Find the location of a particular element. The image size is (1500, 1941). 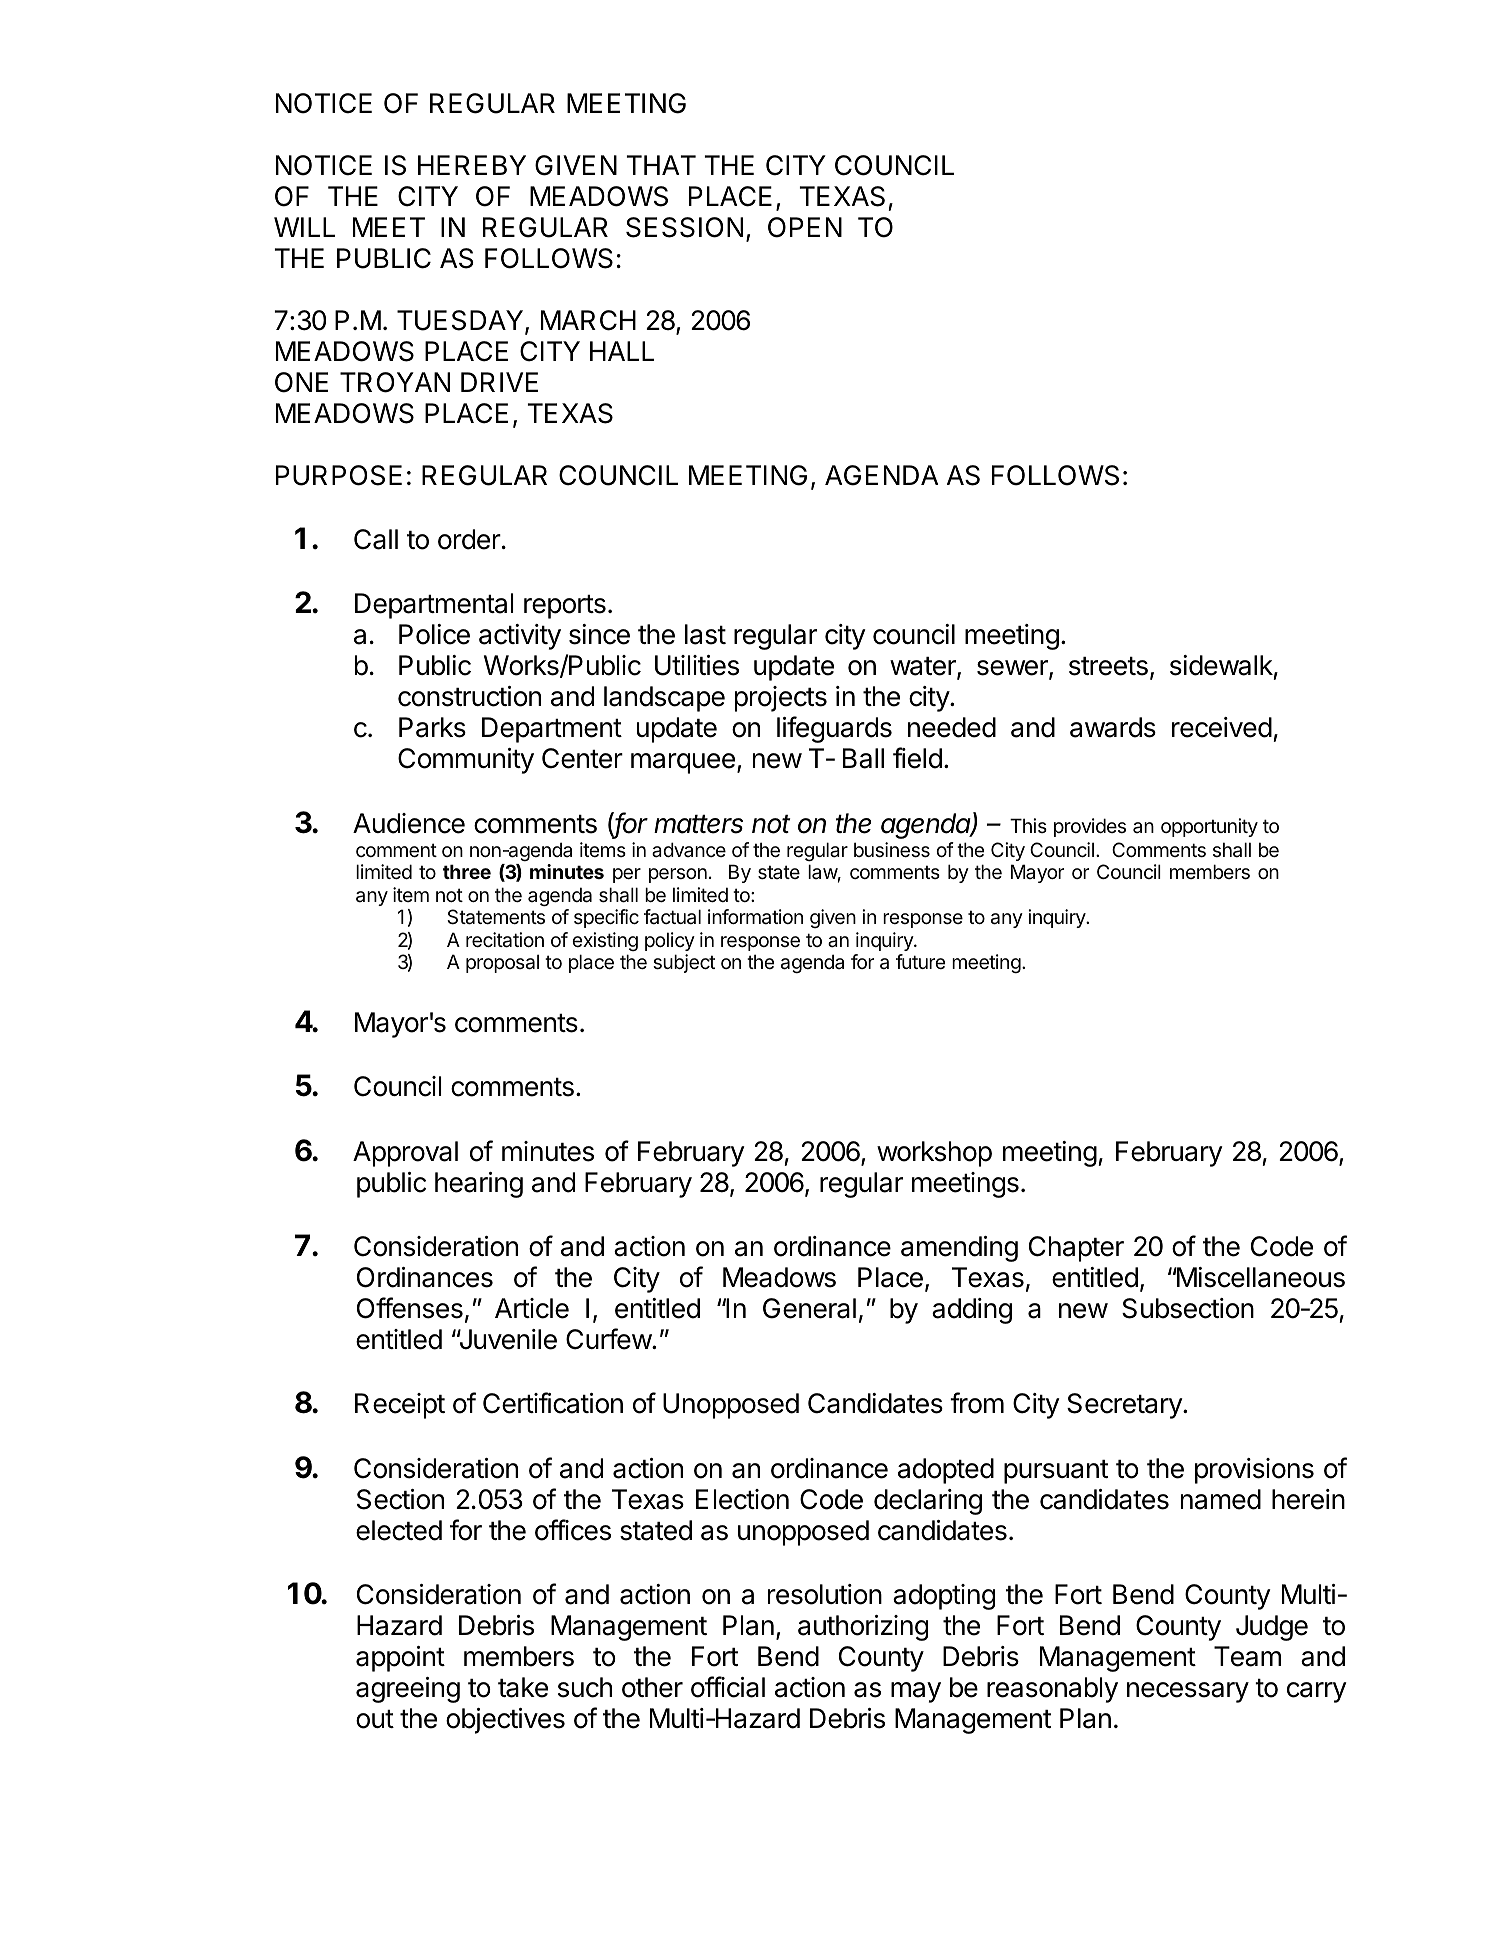

recitation is located at coordinates (505, 940).
